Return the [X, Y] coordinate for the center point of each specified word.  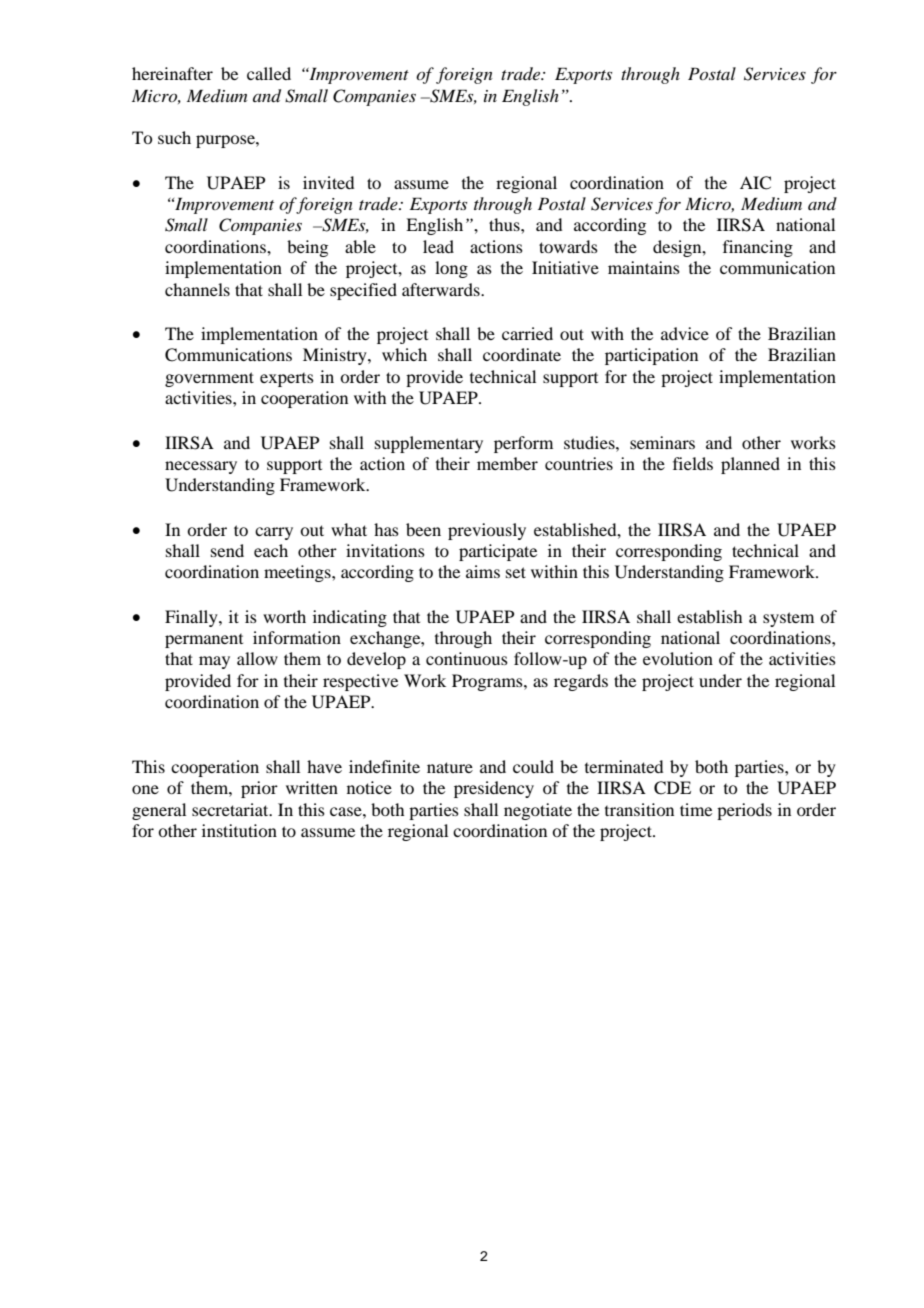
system [788, 619]
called [269, 73]
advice [685, 333]
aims [483, 571]
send [227, 550]
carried [527, 333]
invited [328, 182]
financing [758, 248]
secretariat [231, 809]
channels [197, 289]
